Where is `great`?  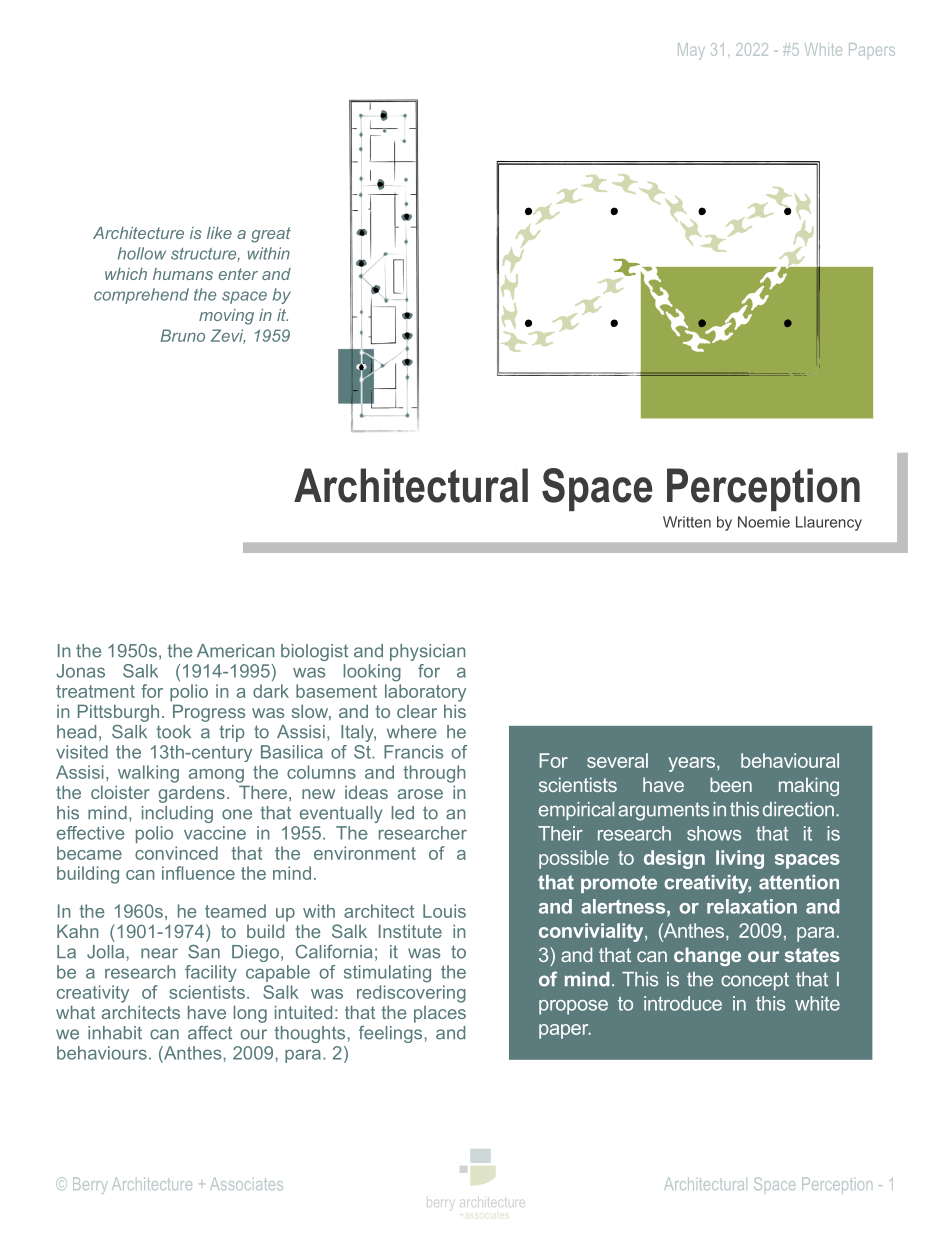
great is located at coordinates (271, 235).
